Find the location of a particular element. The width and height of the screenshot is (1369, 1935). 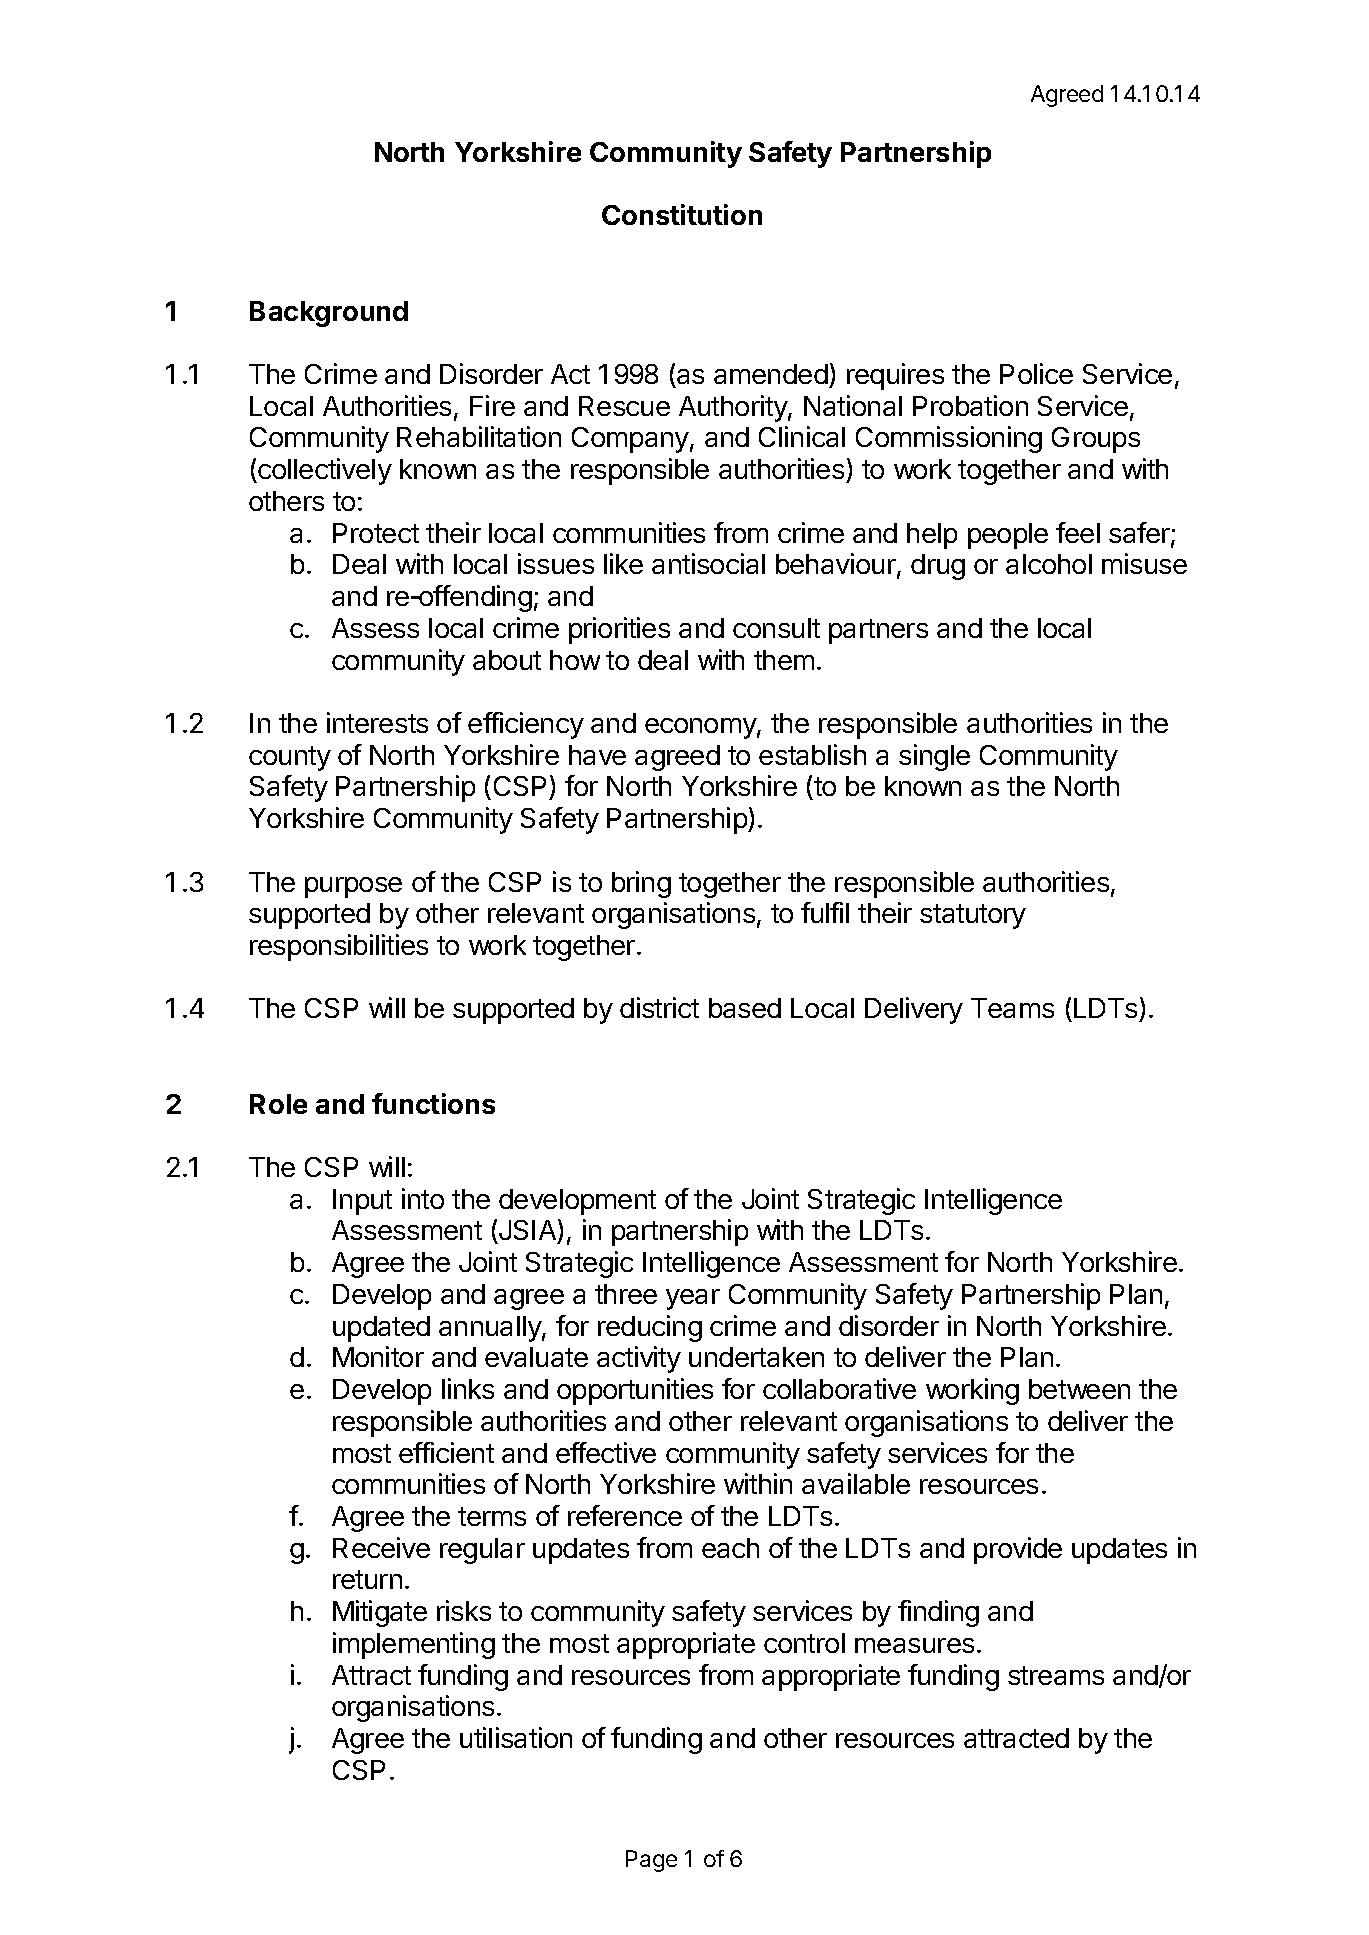

each is located at coordinates (730, 1548).
